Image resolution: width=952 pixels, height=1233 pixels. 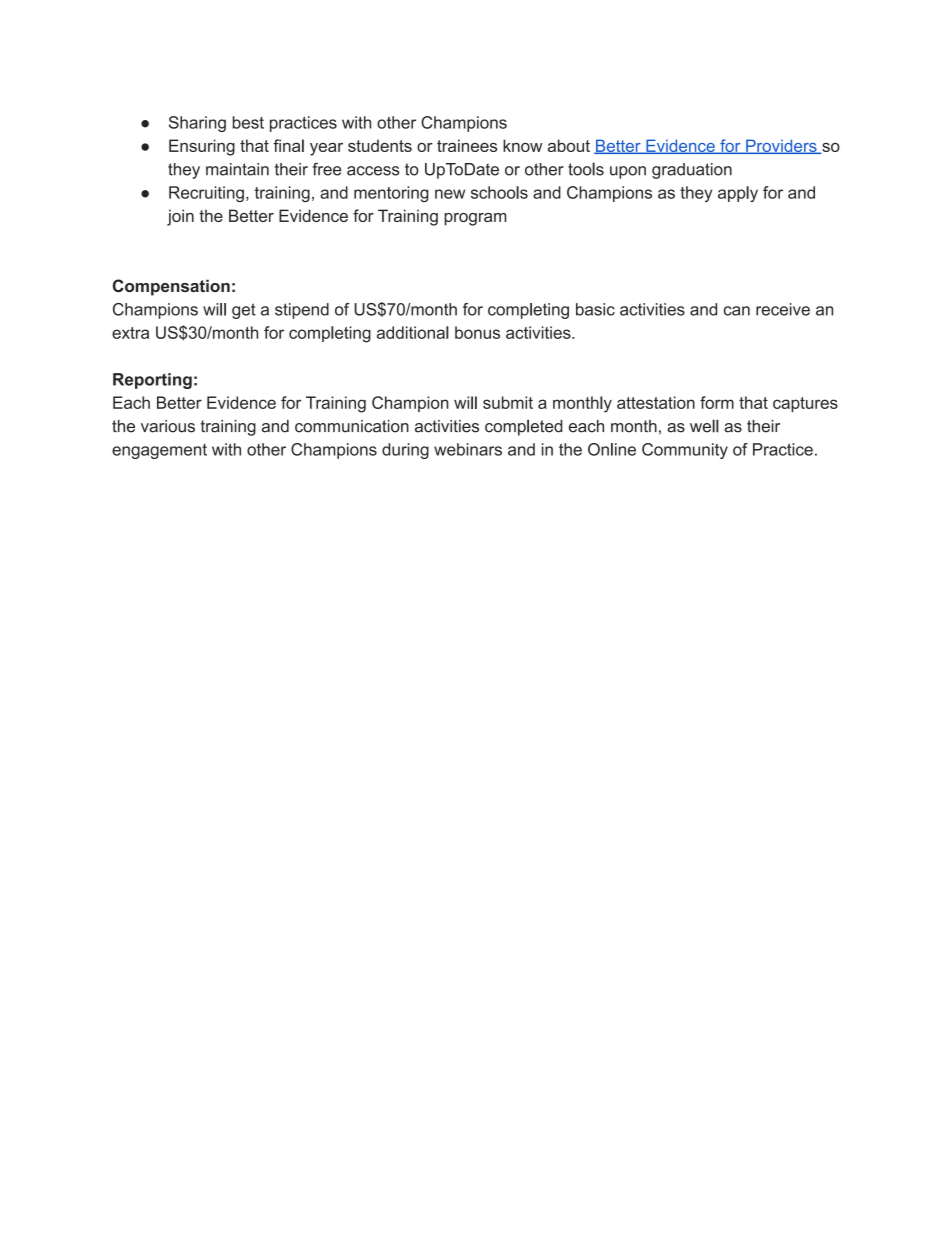 I want to click on trainees, so click(x=467, y=145).
